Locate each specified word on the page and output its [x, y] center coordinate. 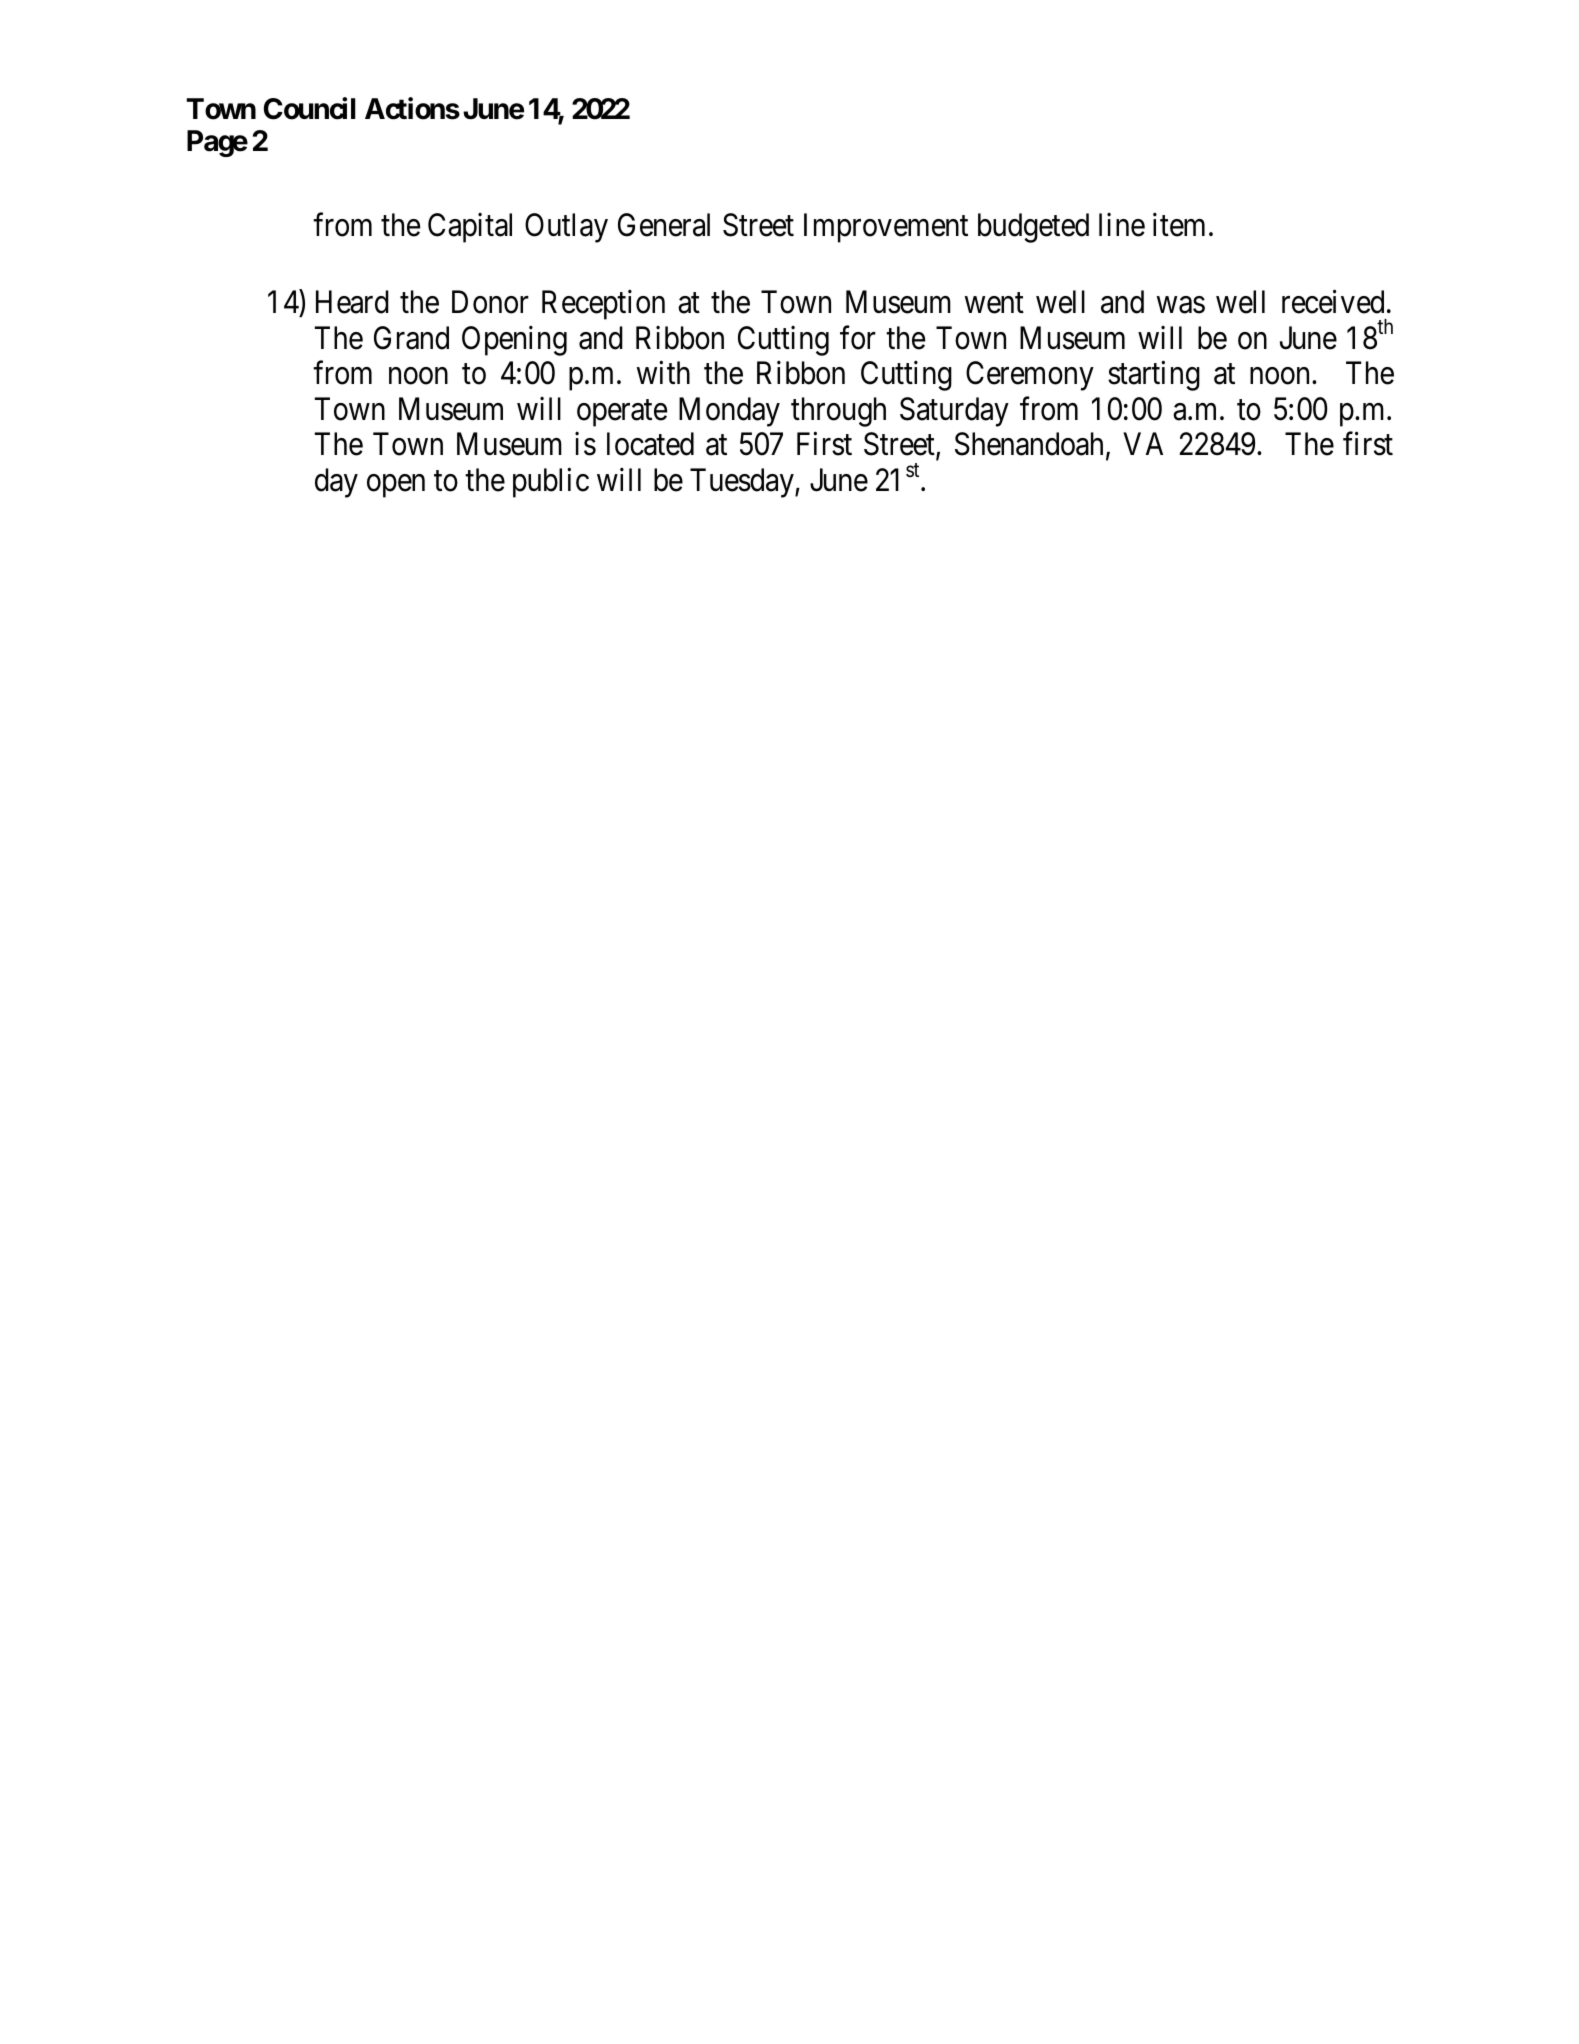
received [1333, 302]
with [663, 372]
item [1179, 225]
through [838, 412]
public [551, 483]
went [994, 303]
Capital [470, 228]
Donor [490, 302]
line [1122, 225]
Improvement [886, 228]
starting [1154, 376]
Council [310, 108]
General [664, 225]
